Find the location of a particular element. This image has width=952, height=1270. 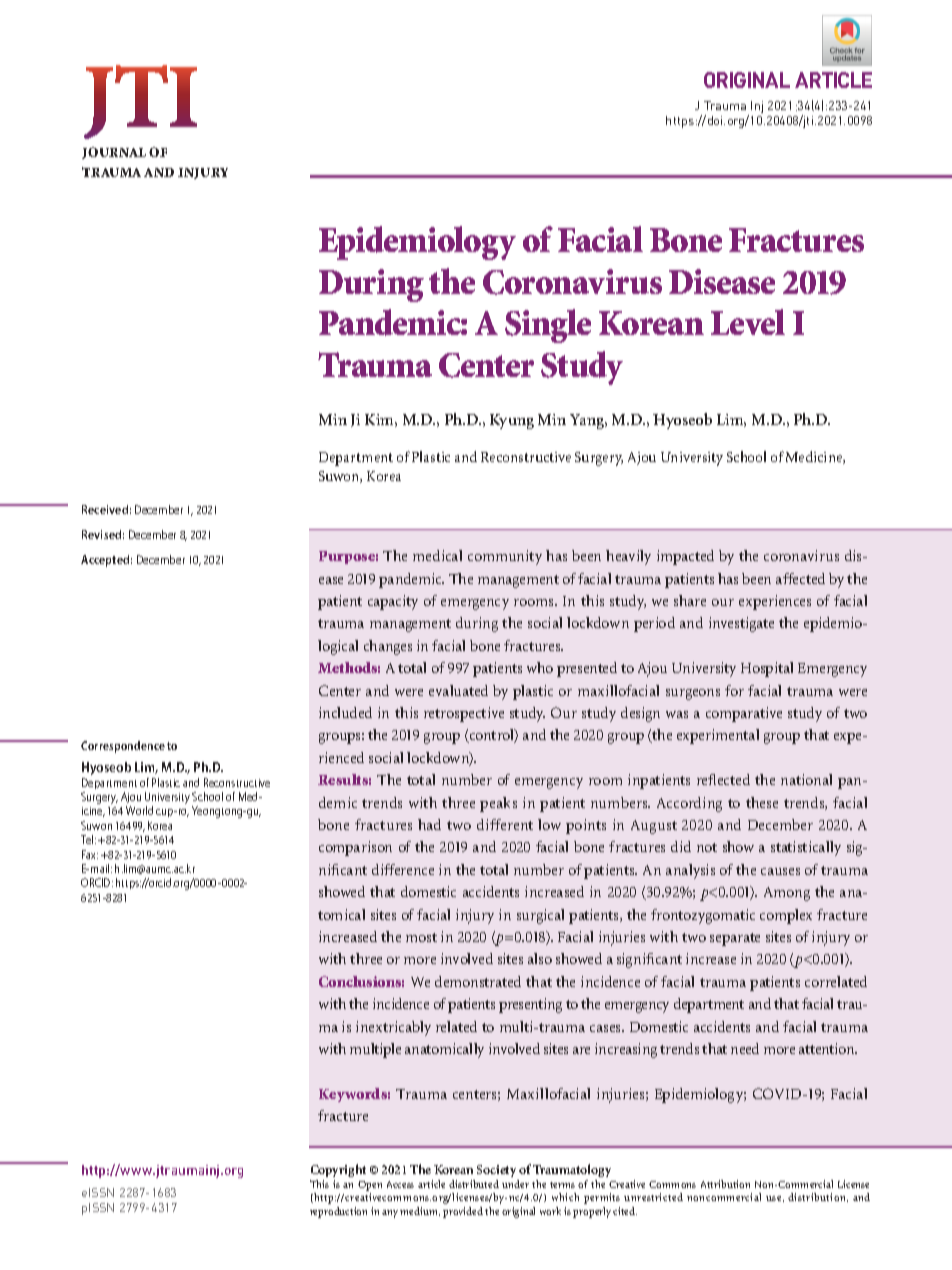

distributed is located at coordinates (474, 1184).
